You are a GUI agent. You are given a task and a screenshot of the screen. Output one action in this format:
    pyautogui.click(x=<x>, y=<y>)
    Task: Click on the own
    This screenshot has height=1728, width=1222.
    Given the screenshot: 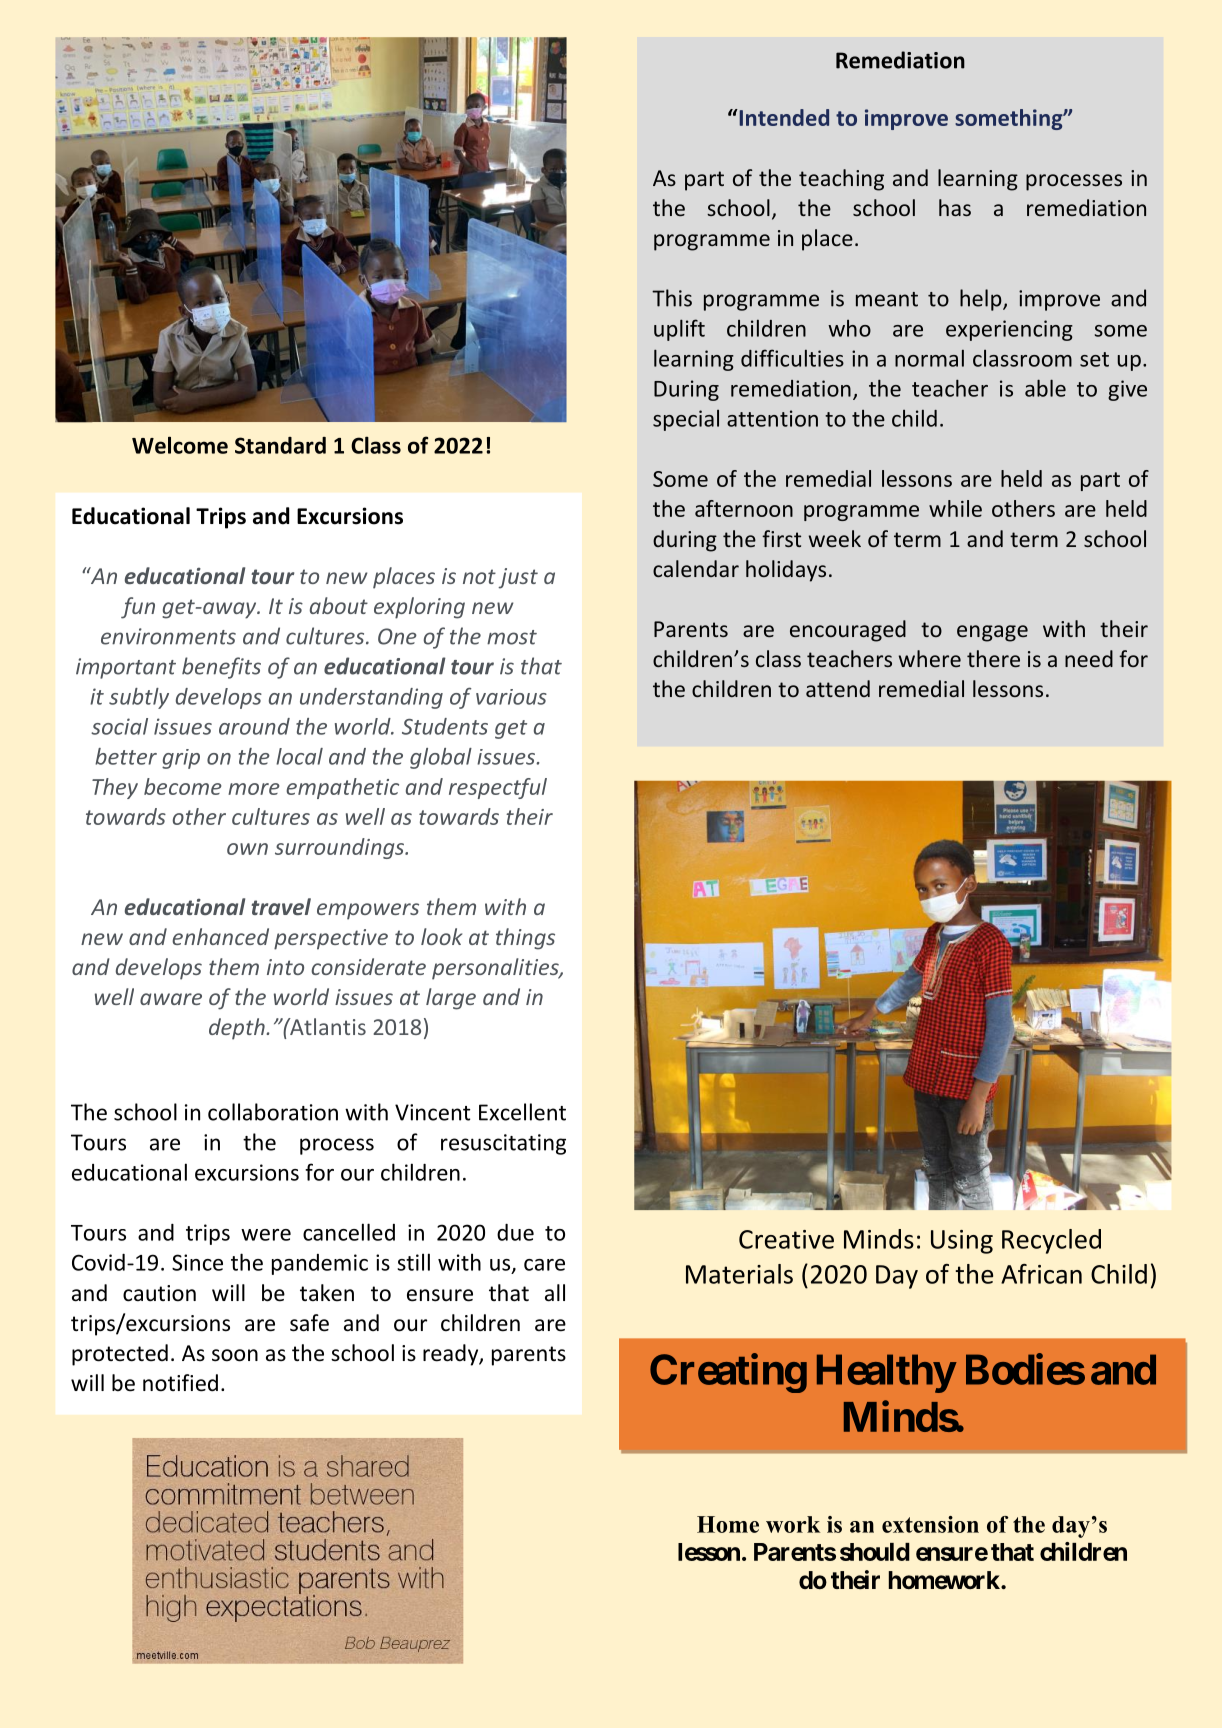 What is the action you would take?
    pyautogui.click(x=247, y=849)
